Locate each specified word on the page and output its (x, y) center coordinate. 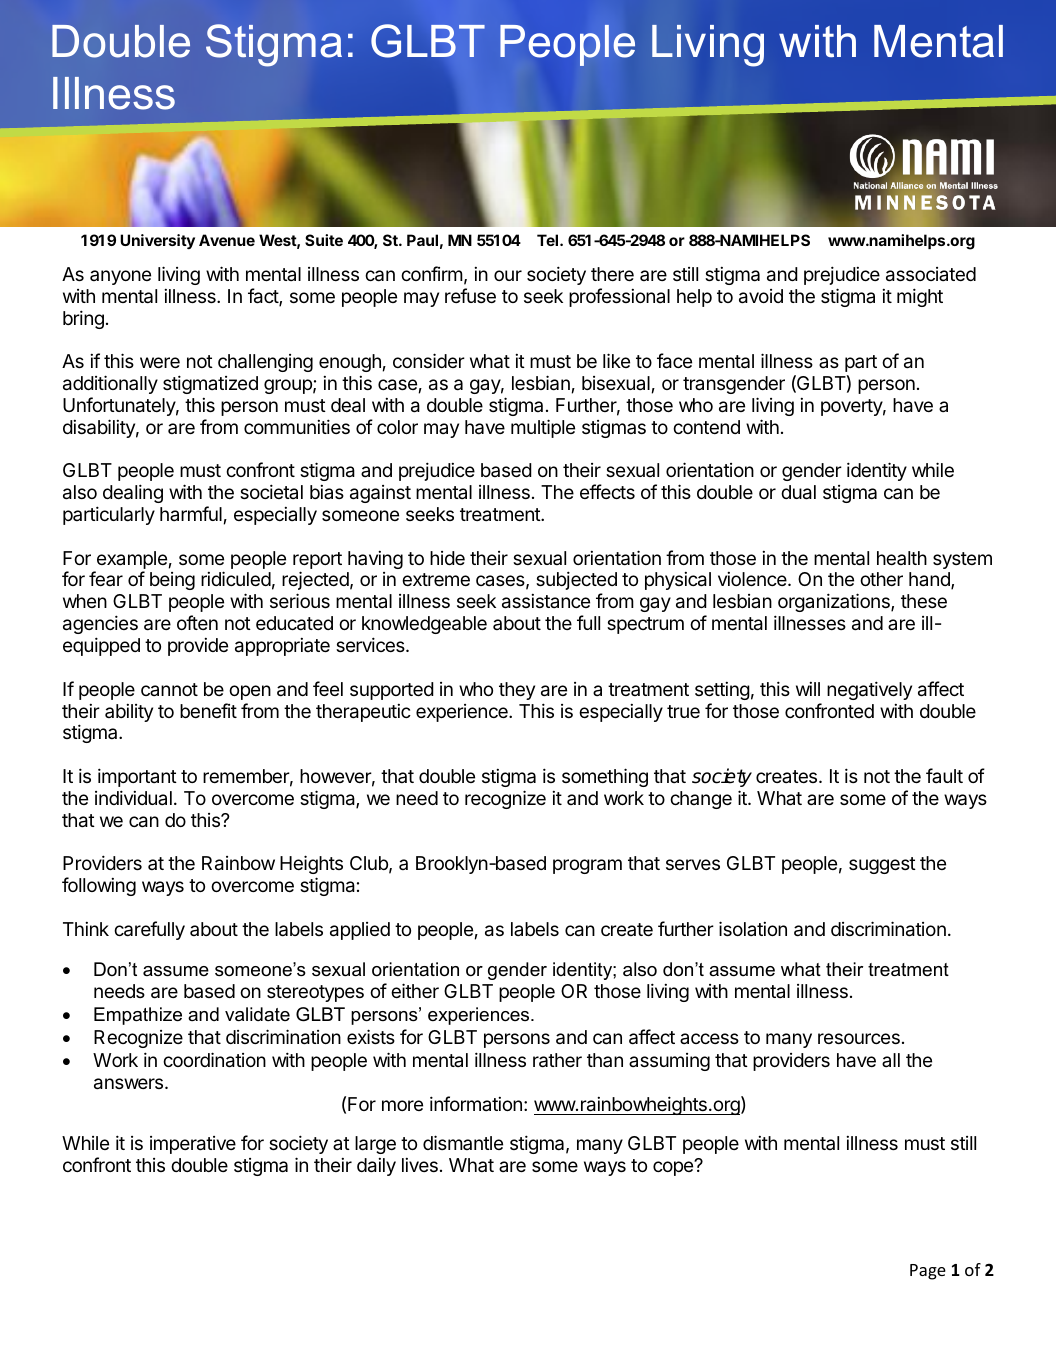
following (99, 886)
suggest (882, 865)
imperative (193, 1145)
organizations (835, 602)
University (157, 242)
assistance (546, 601)
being (172, 581)
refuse (470, 295)
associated (931, 274)
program (587, 866)
